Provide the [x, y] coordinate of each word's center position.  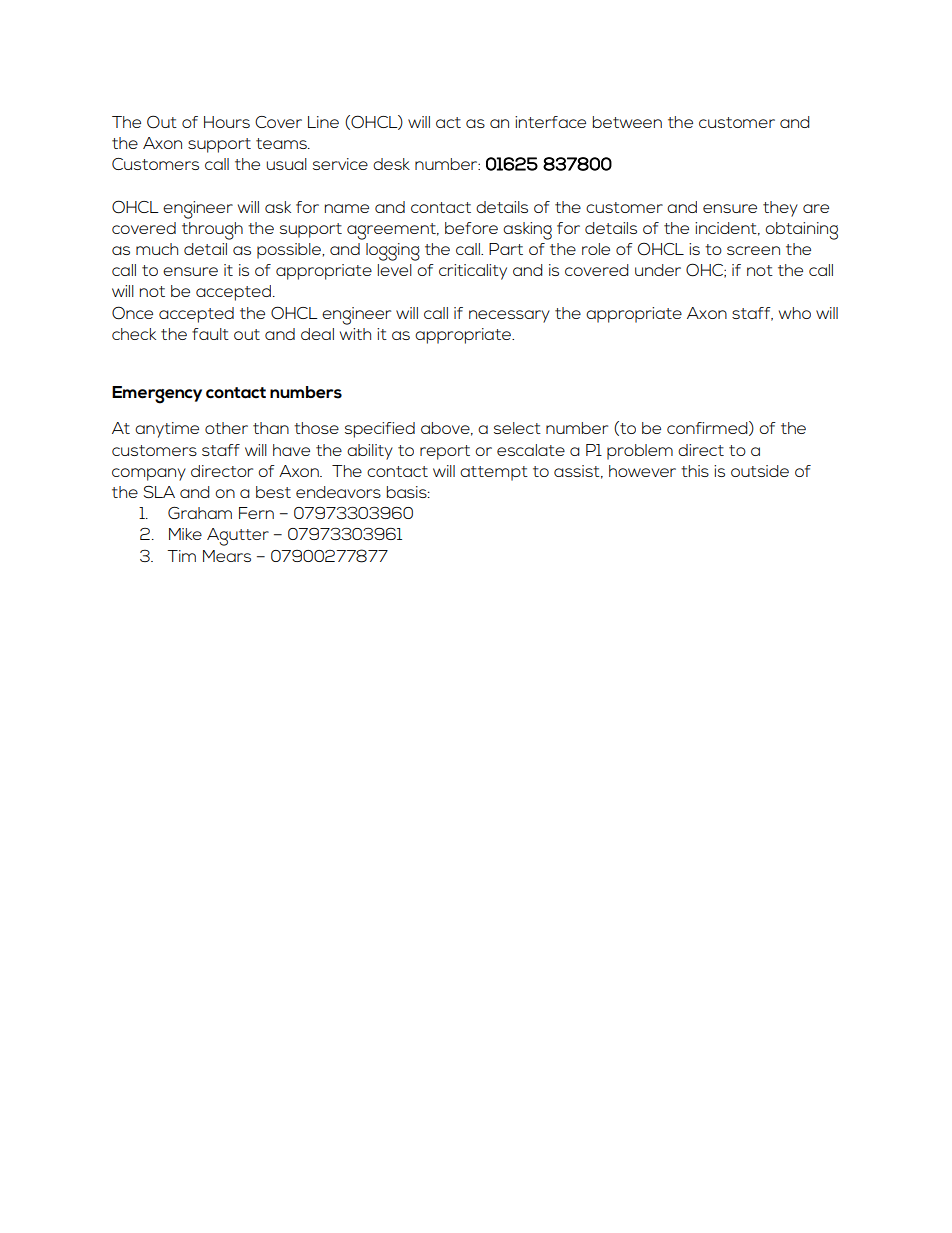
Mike [185, 534]
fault [210, 334]
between [627, 122]
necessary [509, 316]
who [795, 313]
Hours [227, 122]
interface [550, 122]
